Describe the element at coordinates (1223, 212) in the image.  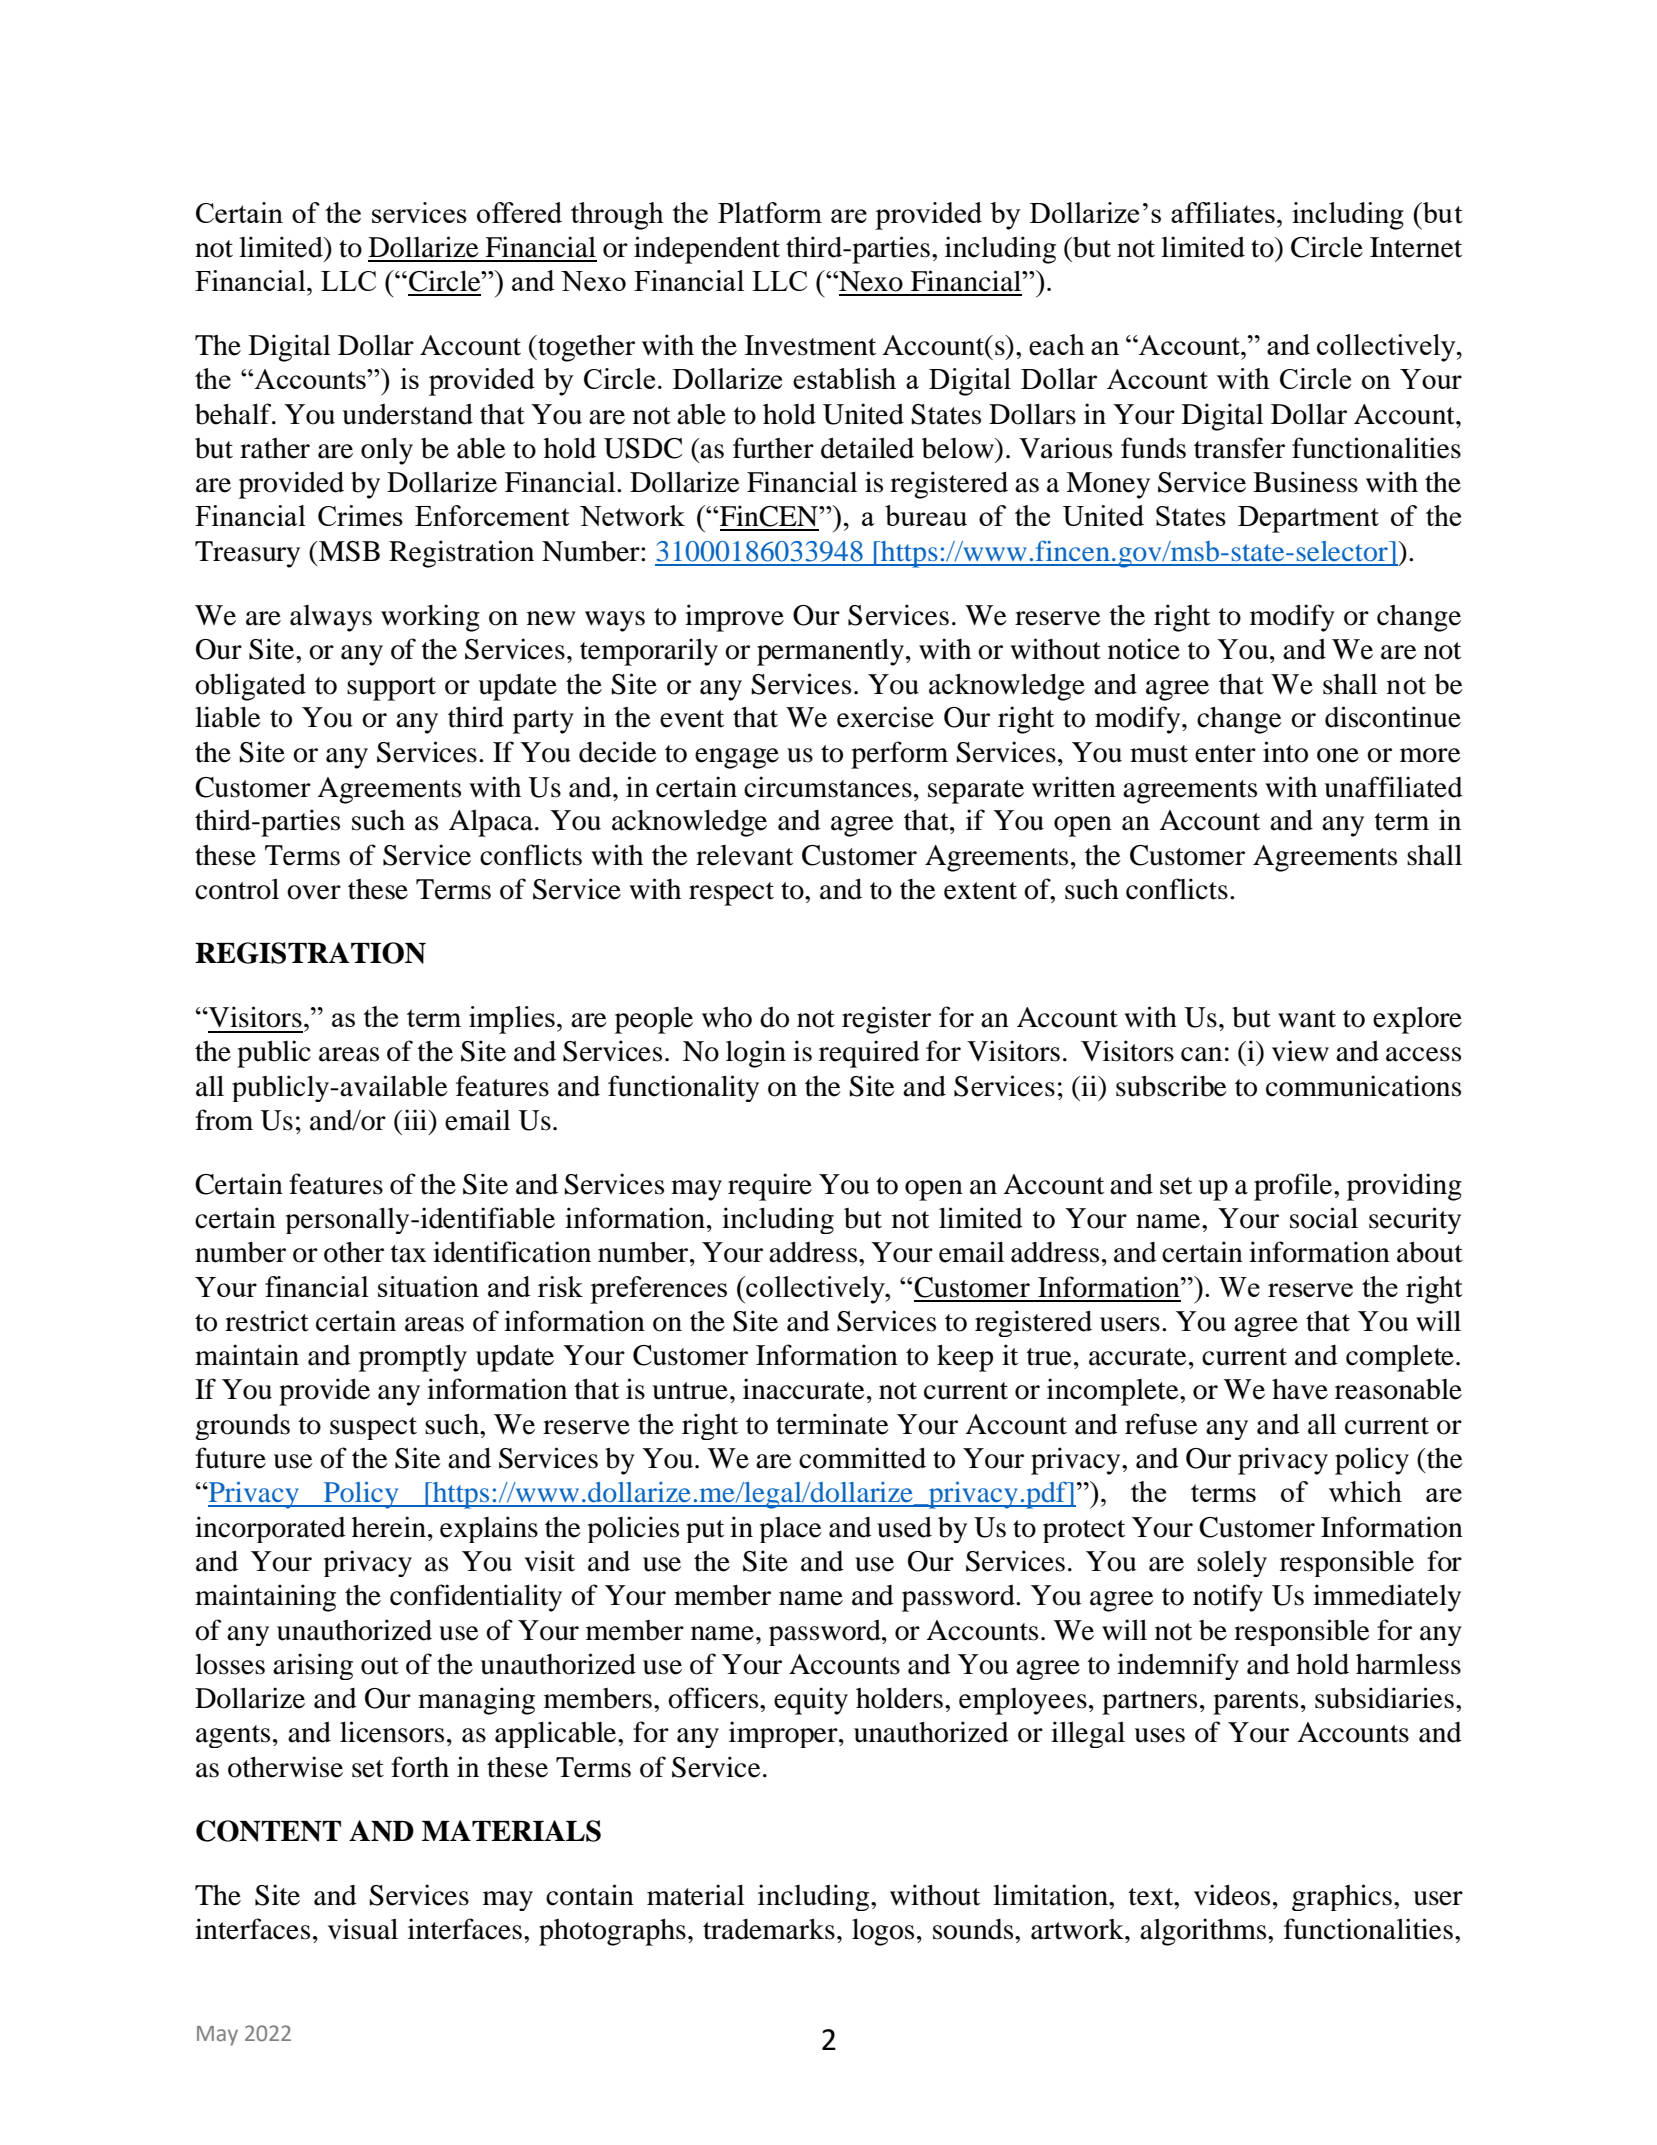
I see `affiliates` at that location.
